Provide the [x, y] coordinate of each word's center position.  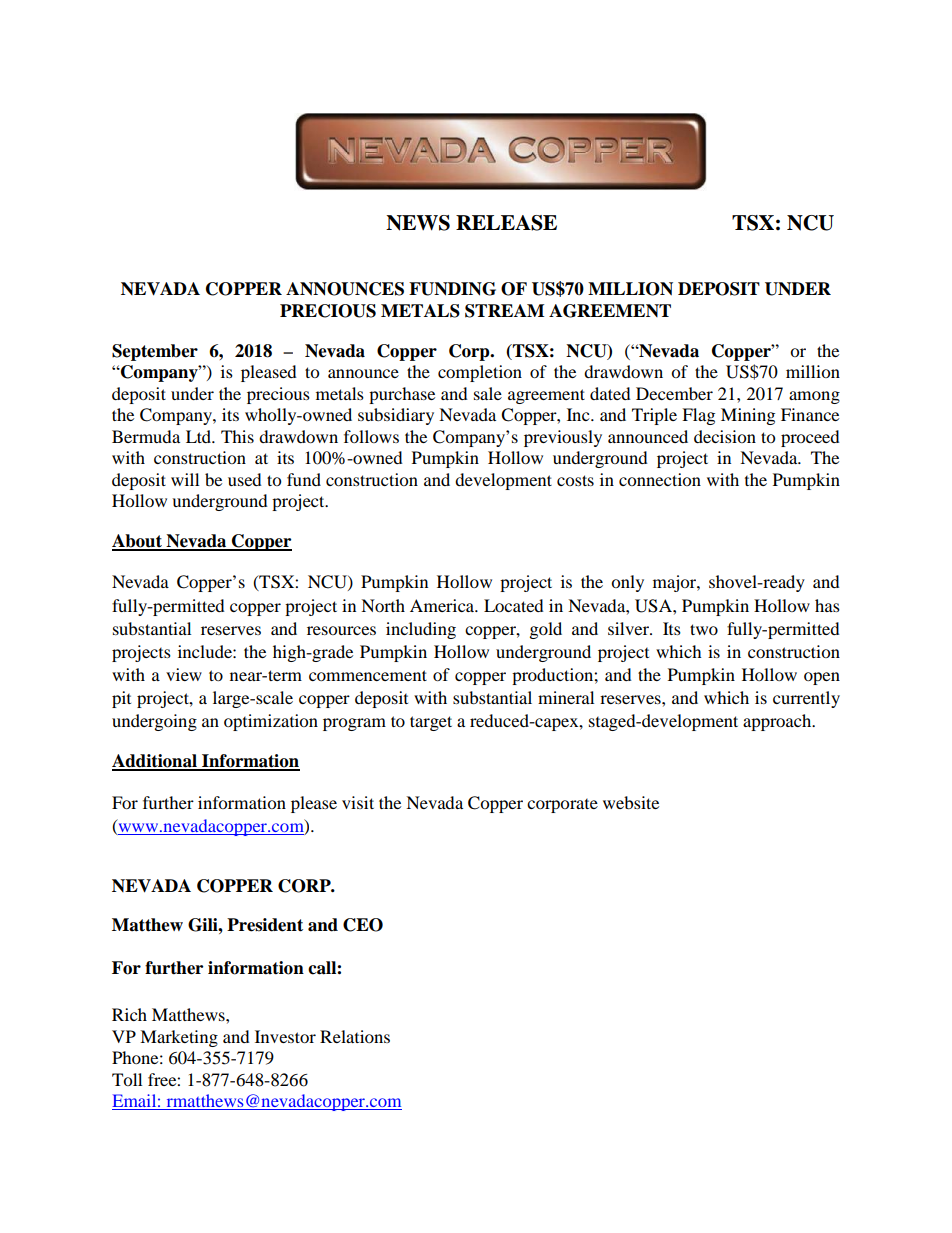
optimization [271, 722]
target [431, 723]
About [138, 542]
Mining [748, 416]
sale [488, 393]
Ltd [200, 436]
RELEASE [506, 223]
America [443, 605]
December [674, 393]
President [265, 925]
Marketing [179, 1038]
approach [778, 722]
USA [654, 606]
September [155, 352]
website [631, 802]
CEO [363, 925]
